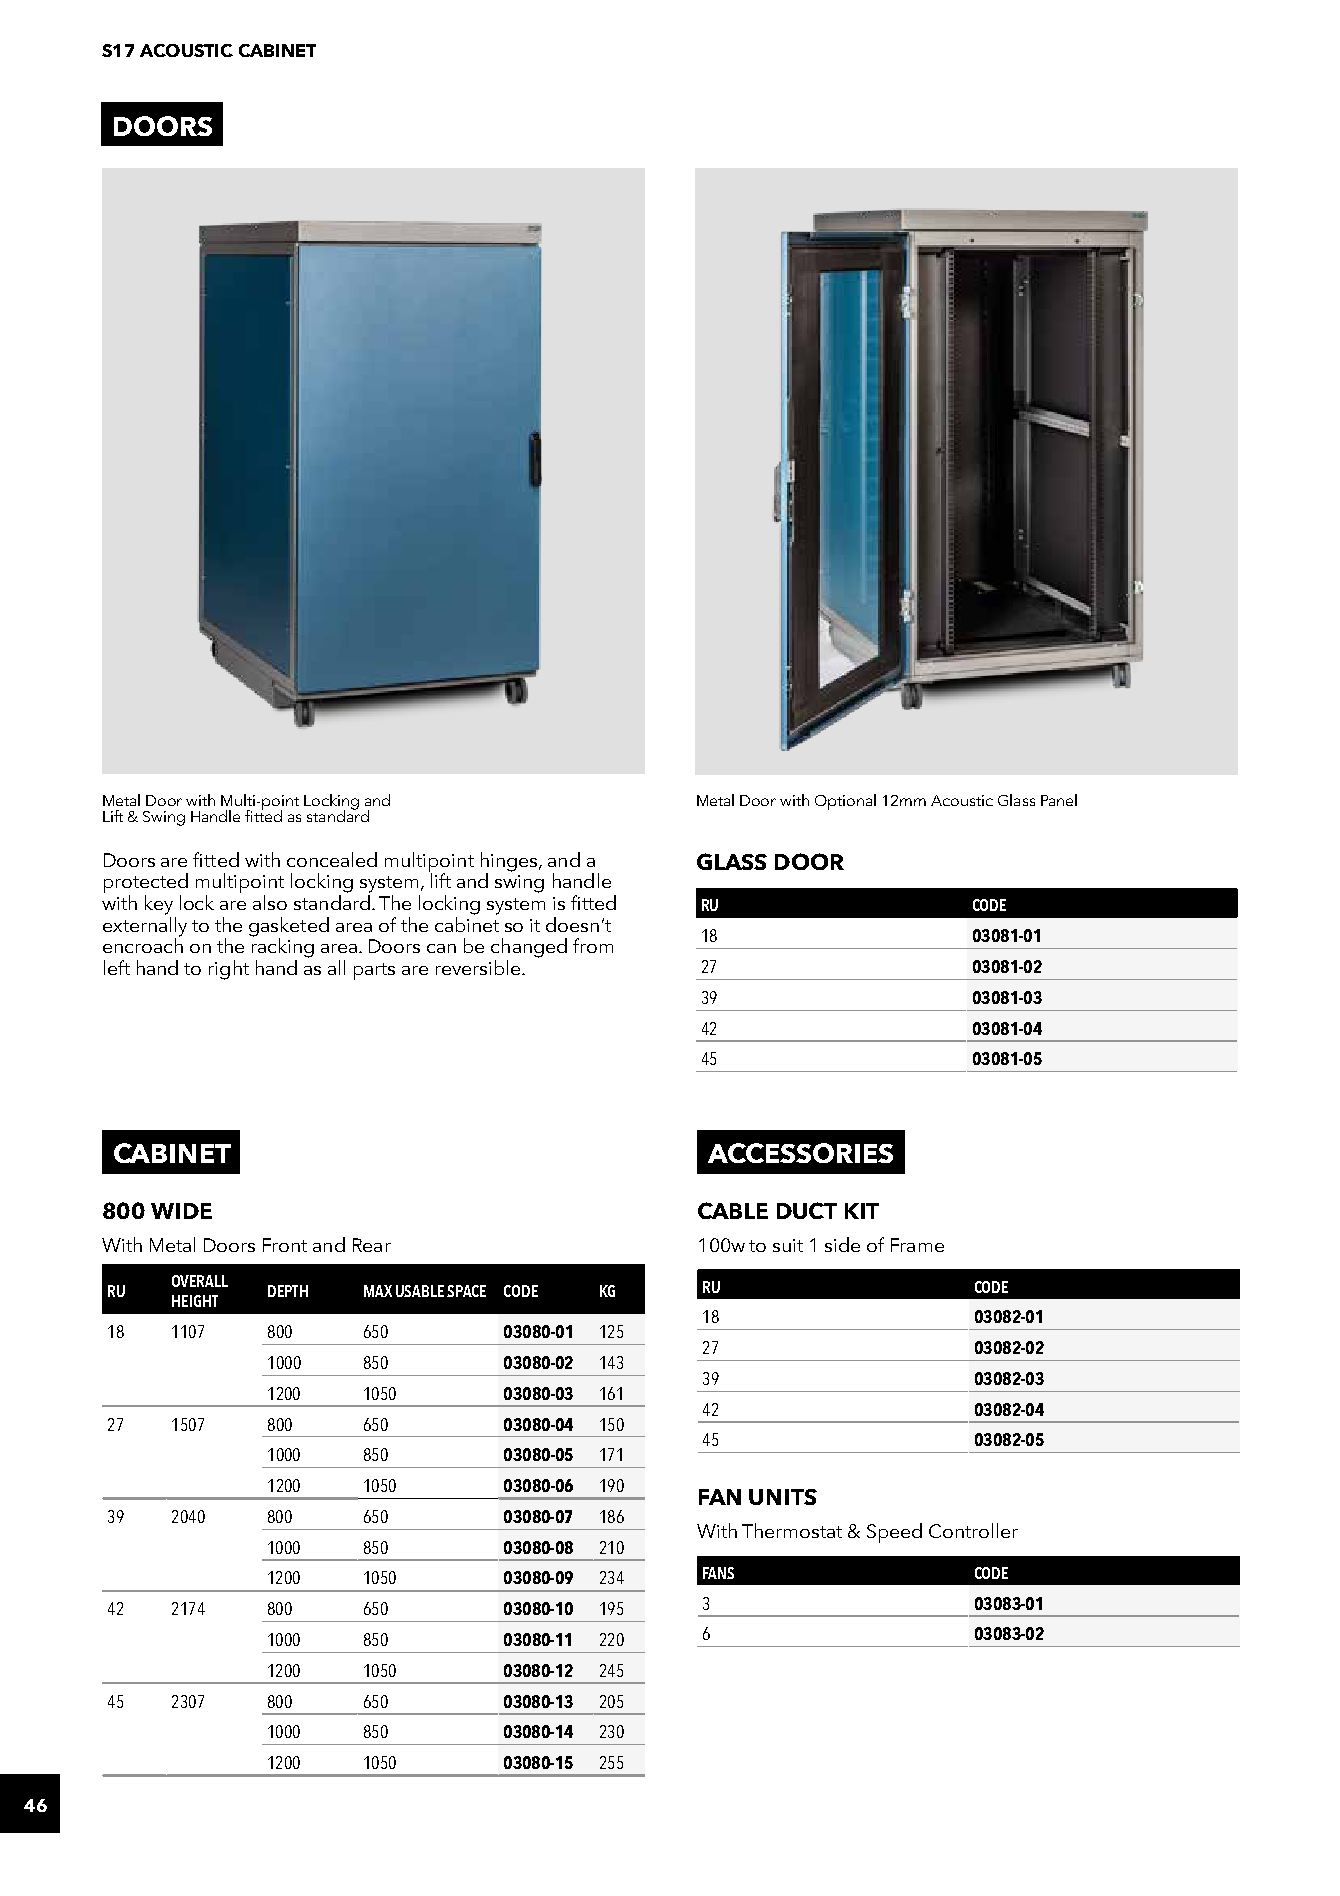  Describe the element at coordinates (792, 1530) in the document. I see `Thermostat` at that location.
